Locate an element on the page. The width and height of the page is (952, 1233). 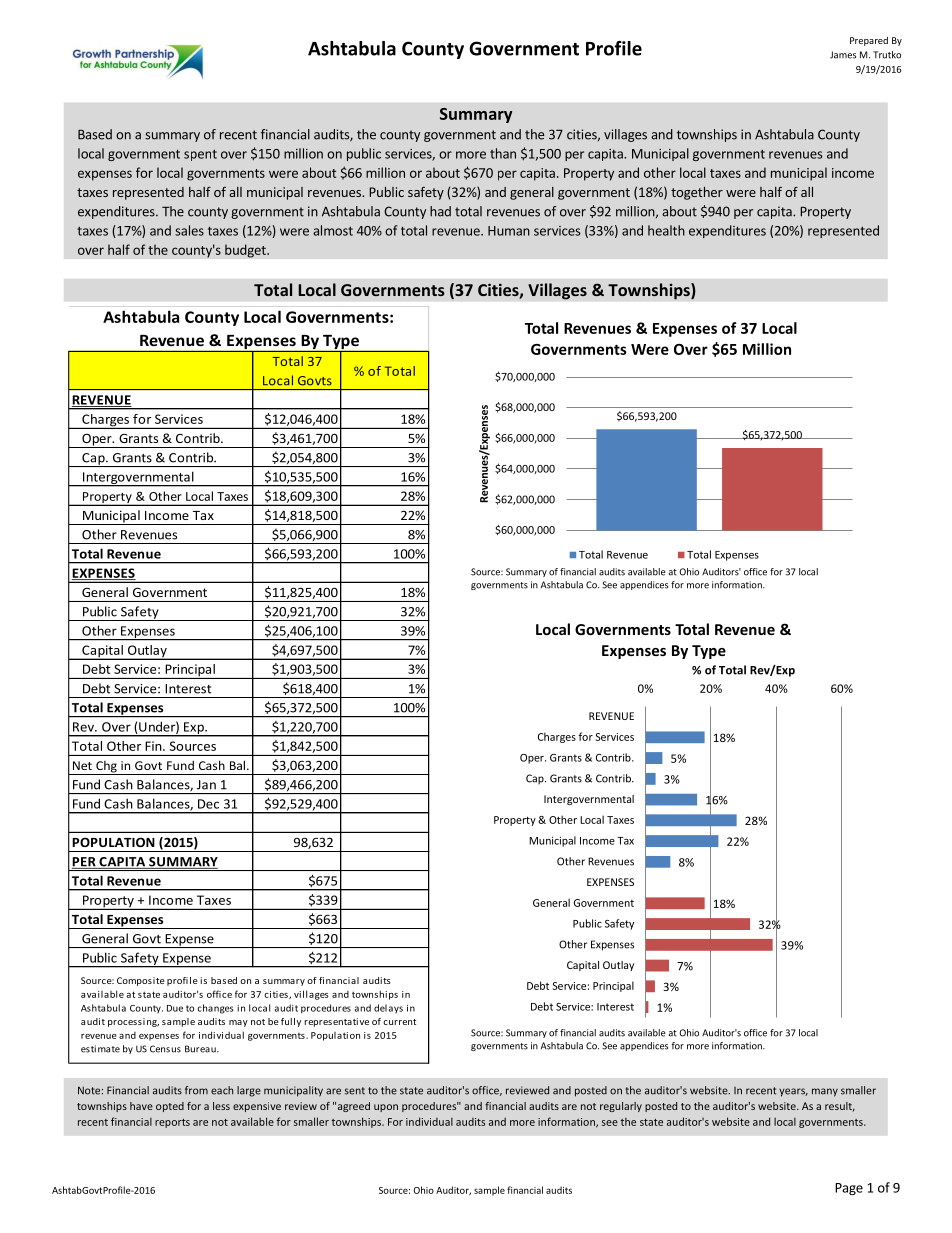
reports is located at coordinates (172, 1123).
